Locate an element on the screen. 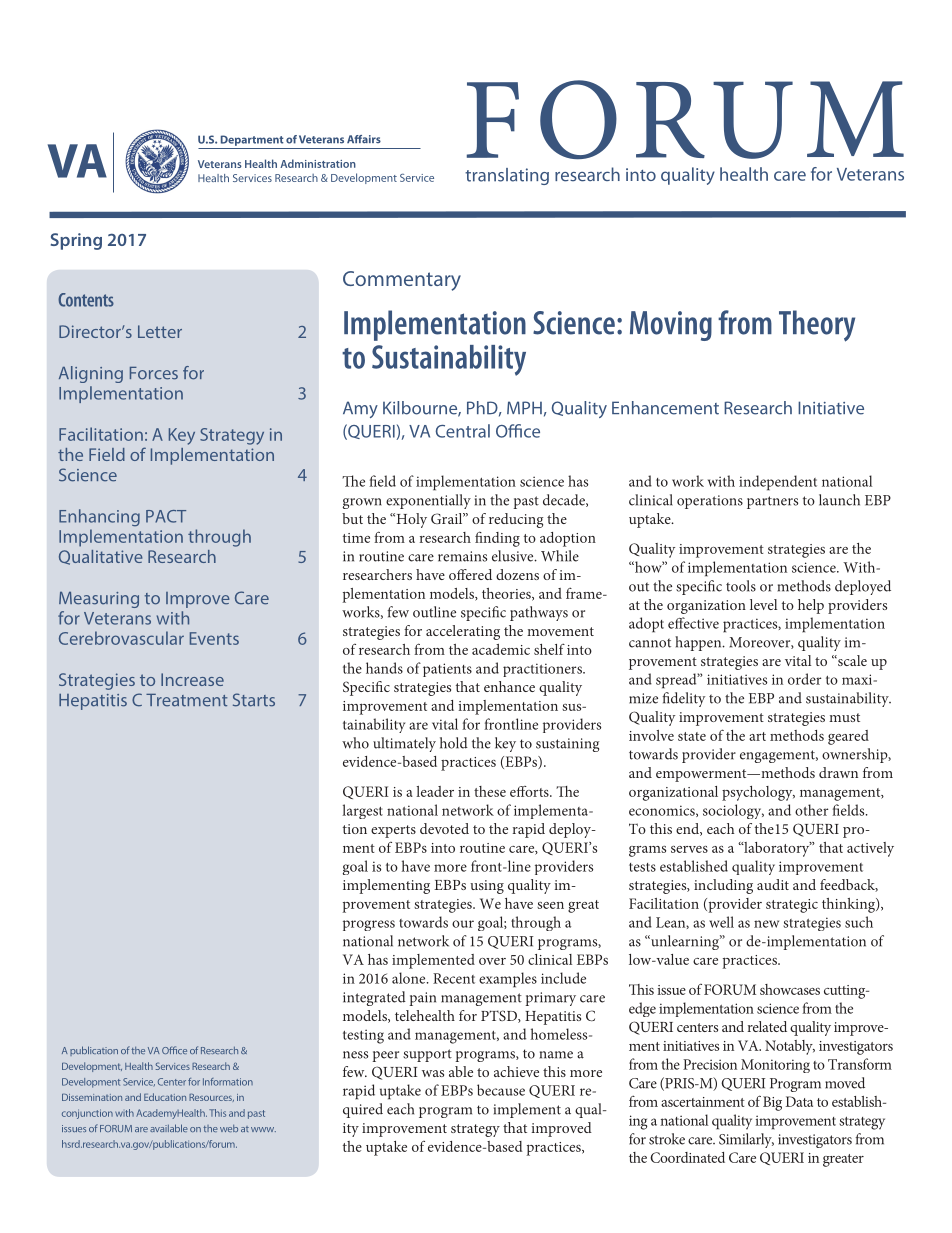  Contents is located at coordinates (86, 300).
